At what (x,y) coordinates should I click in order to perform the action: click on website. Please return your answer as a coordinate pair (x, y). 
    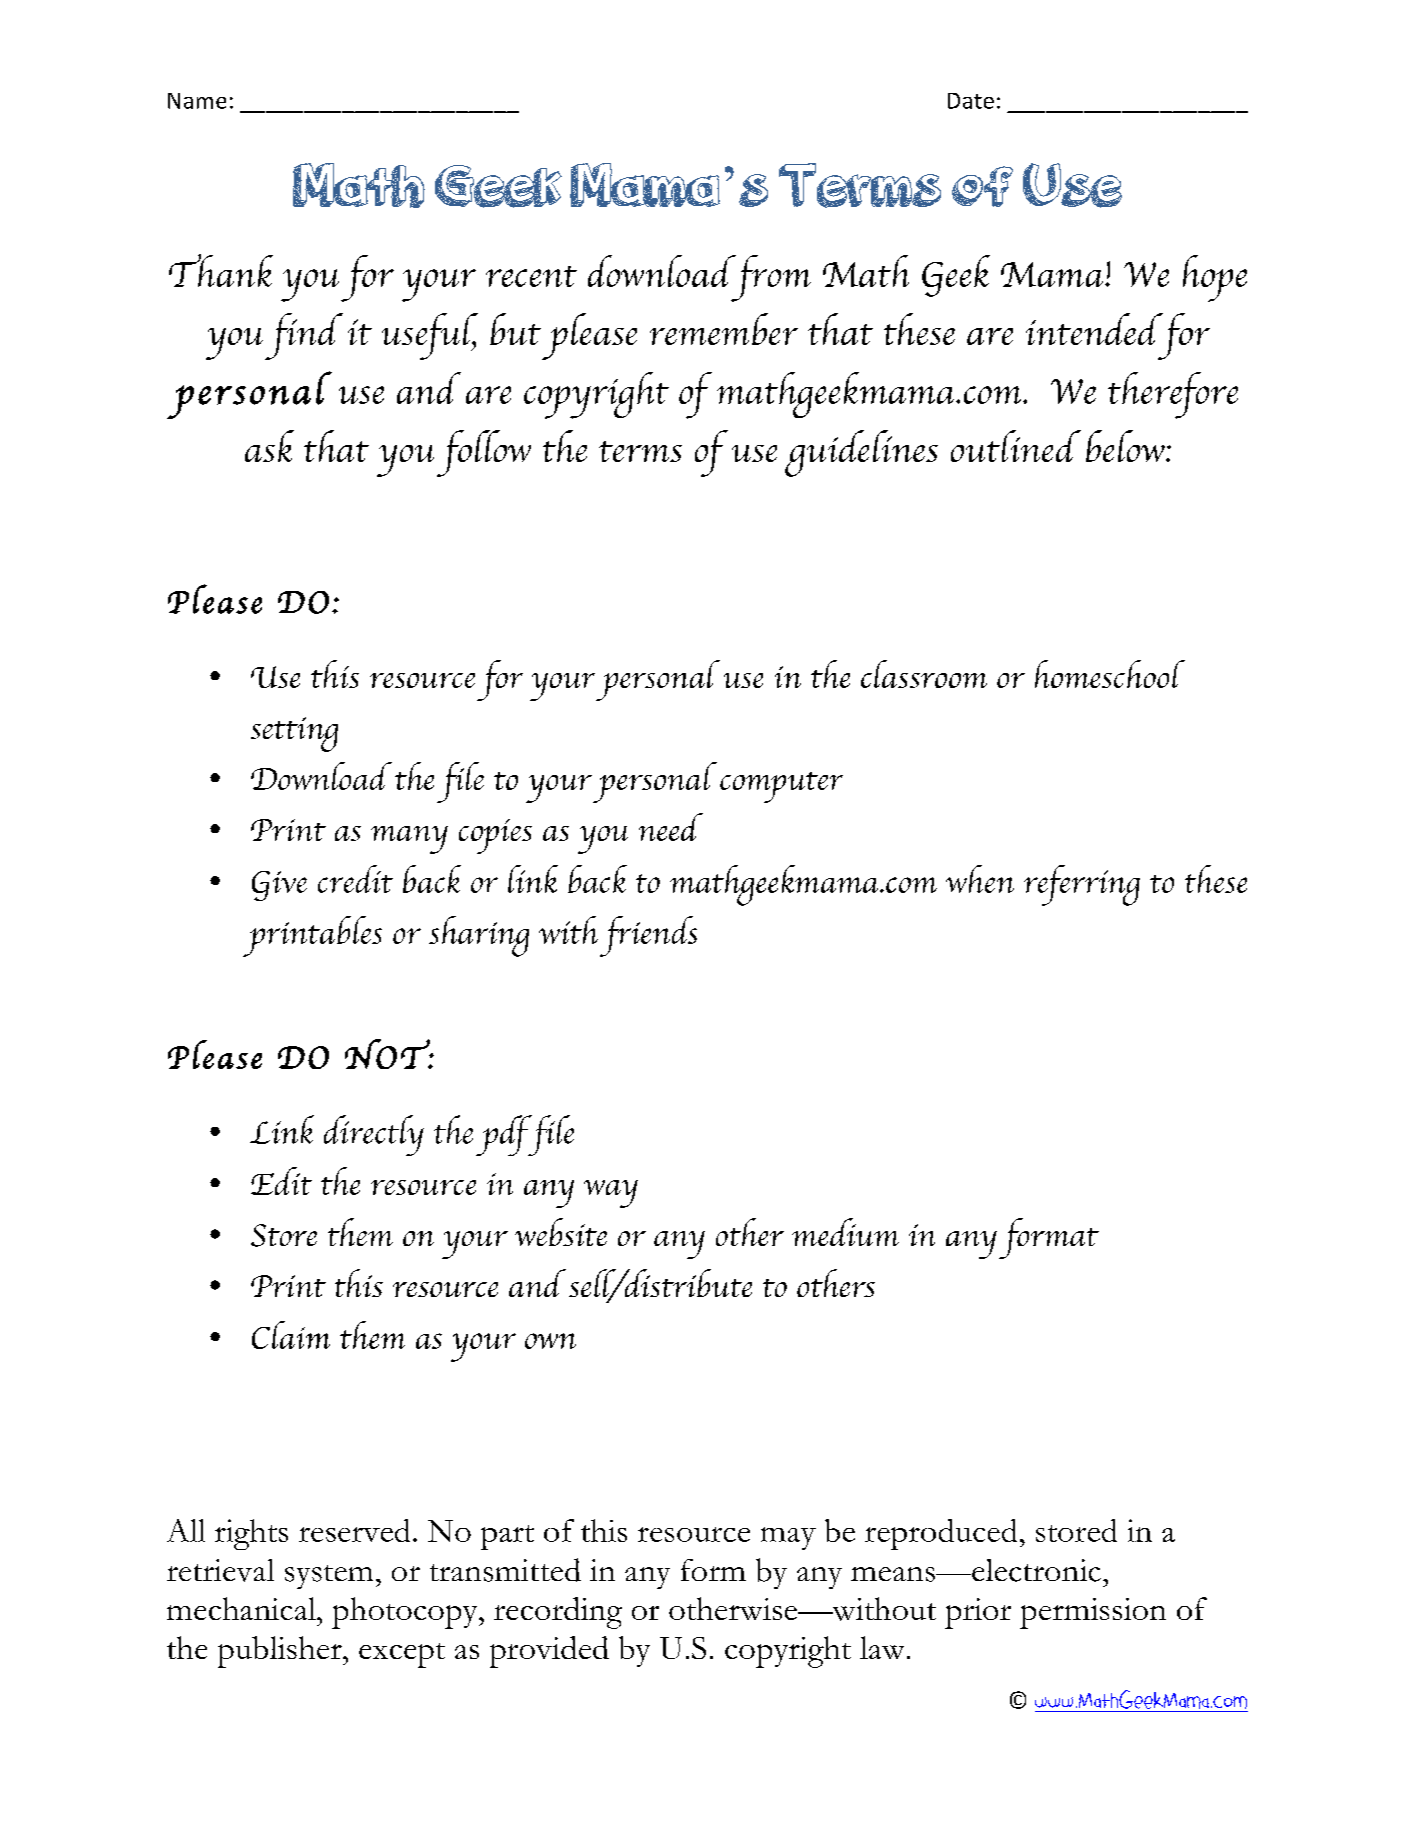
    Looking at the image, I should click on (561, 1232).
